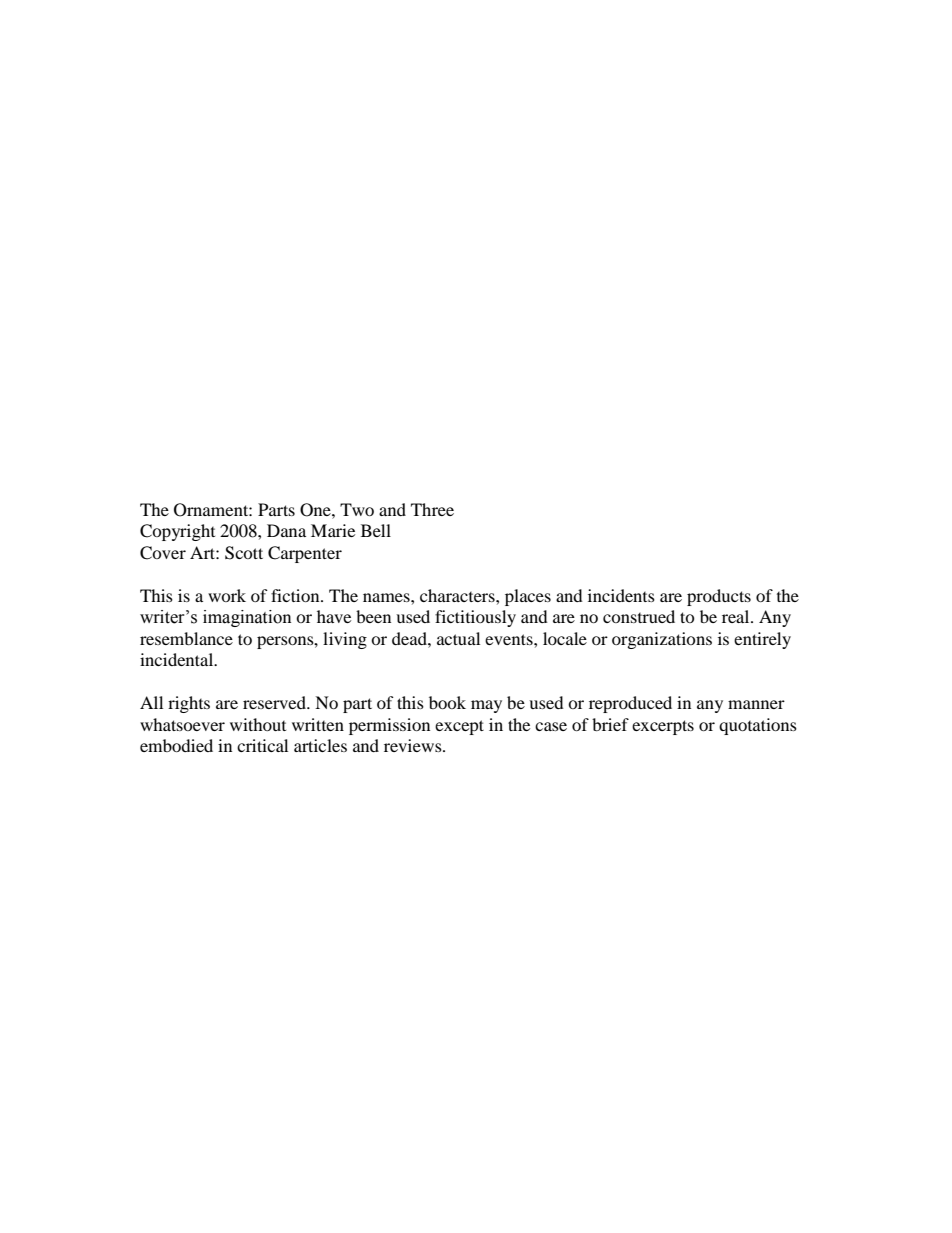 This page has width=952, height=1233. Describe the element at coordinates (275, 702) in the page. I see `reserved` at that location.
